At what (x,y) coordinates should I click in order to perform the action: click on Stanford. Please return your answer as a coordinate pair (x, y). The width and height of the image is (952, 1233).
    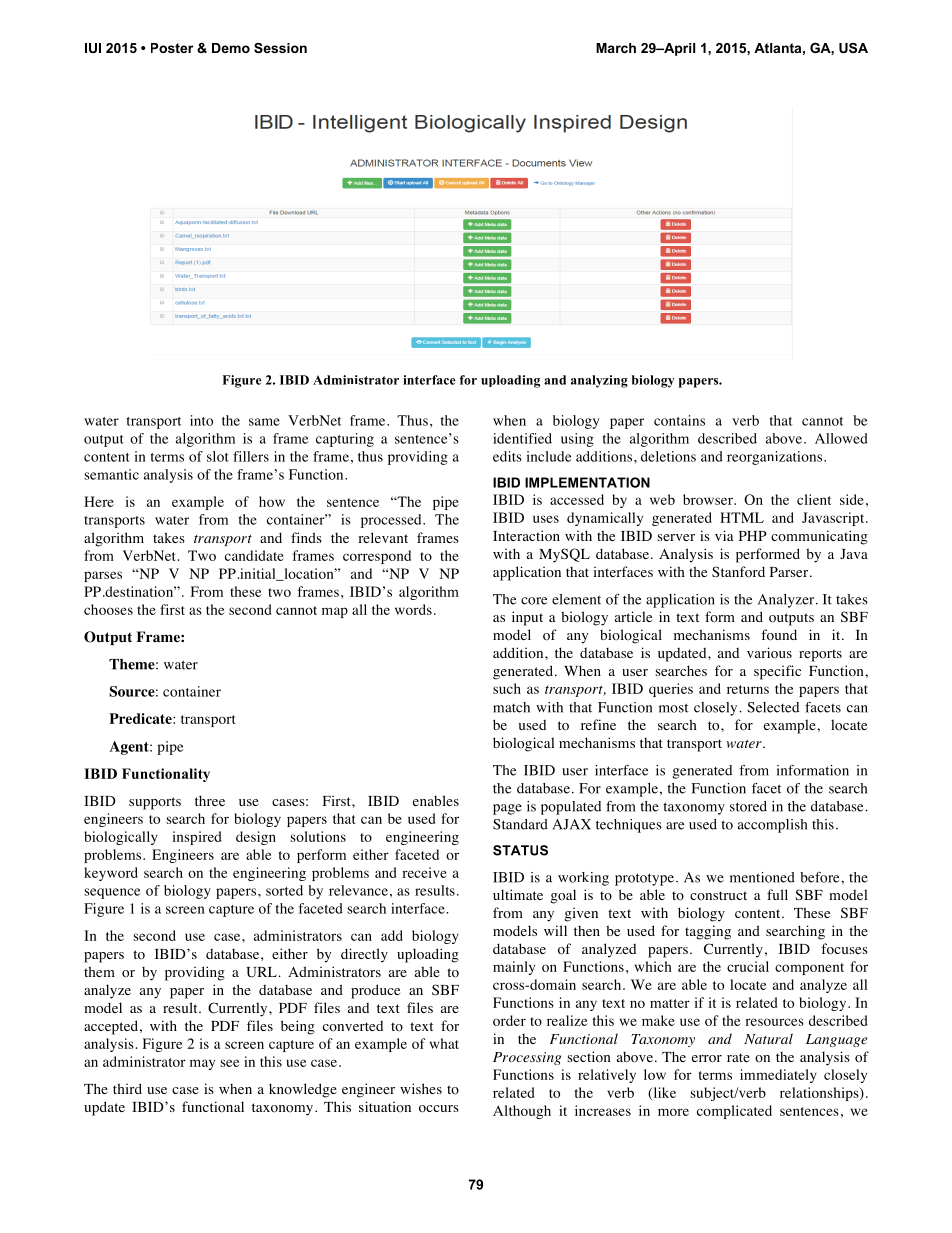
    Looking at the image, I should click on (738, 572).
